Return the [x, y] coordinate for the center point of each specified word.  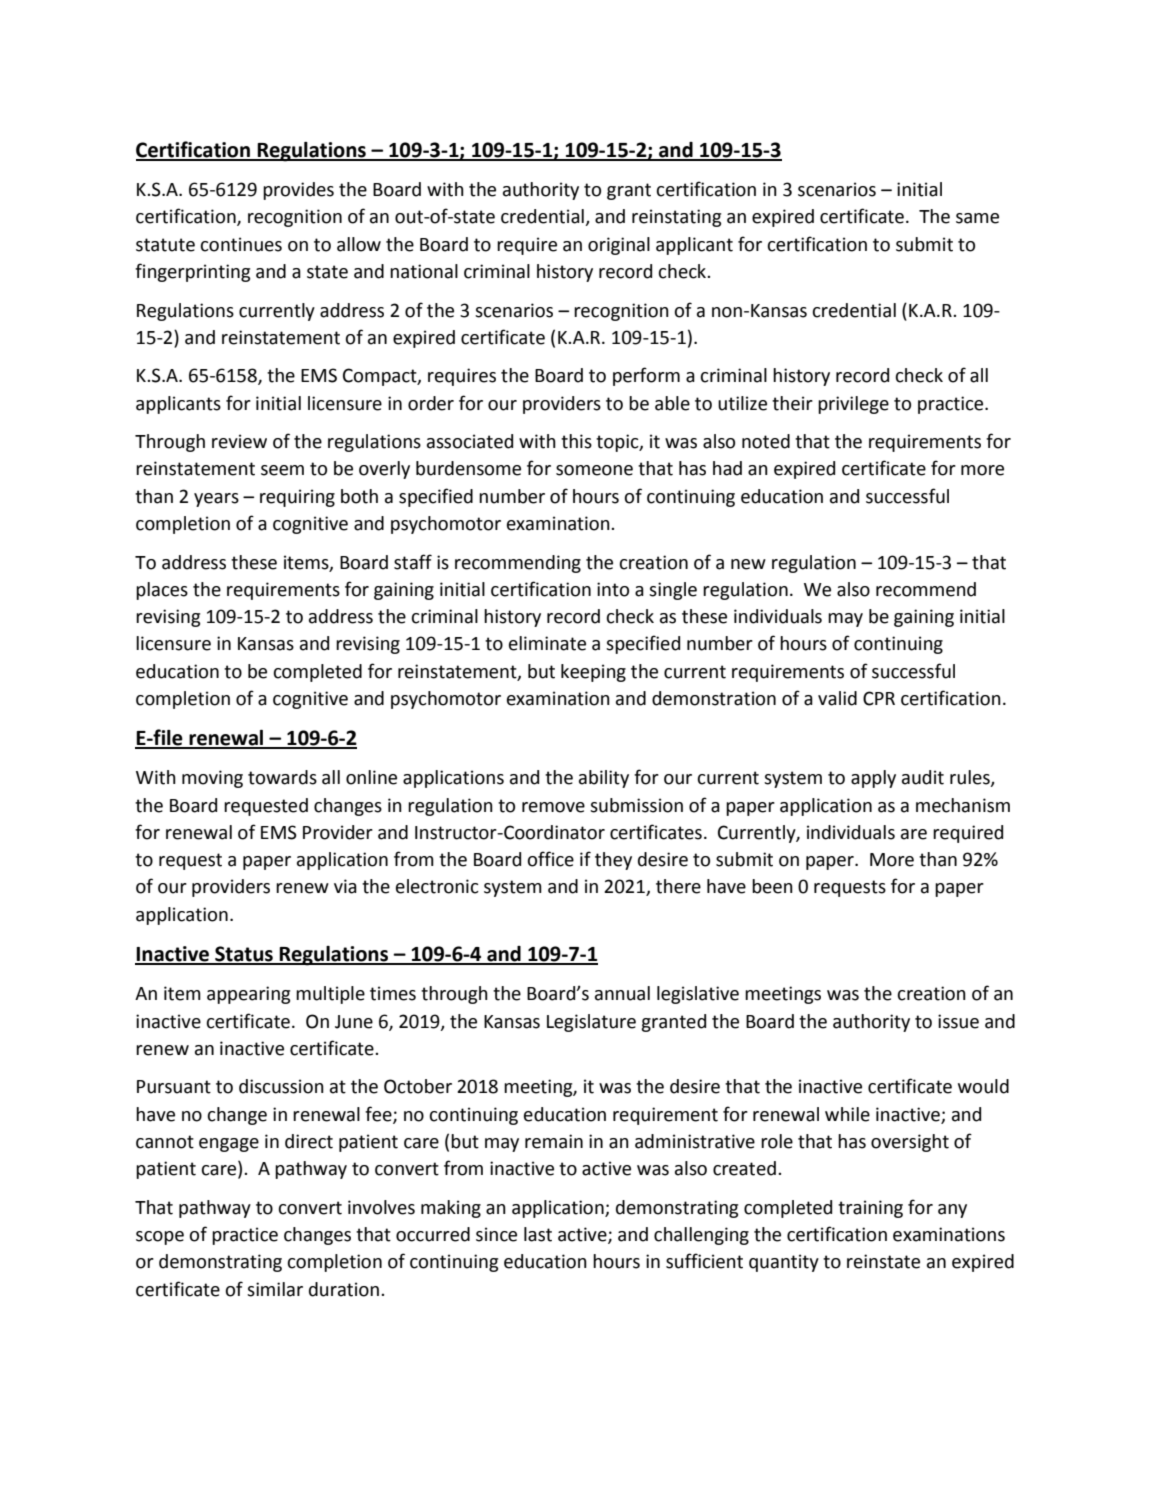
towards [282, 777]
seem [282, 470]
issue [958, 1021]
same [977, 218]
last [538, 1234]
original [619, 246]
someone [594, 470]
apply [873, 779]
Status [244, 955]
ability [604, 779]
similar [275, 1289]
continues [241, 244]
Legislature [591, 1023]
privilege [853, 405]
